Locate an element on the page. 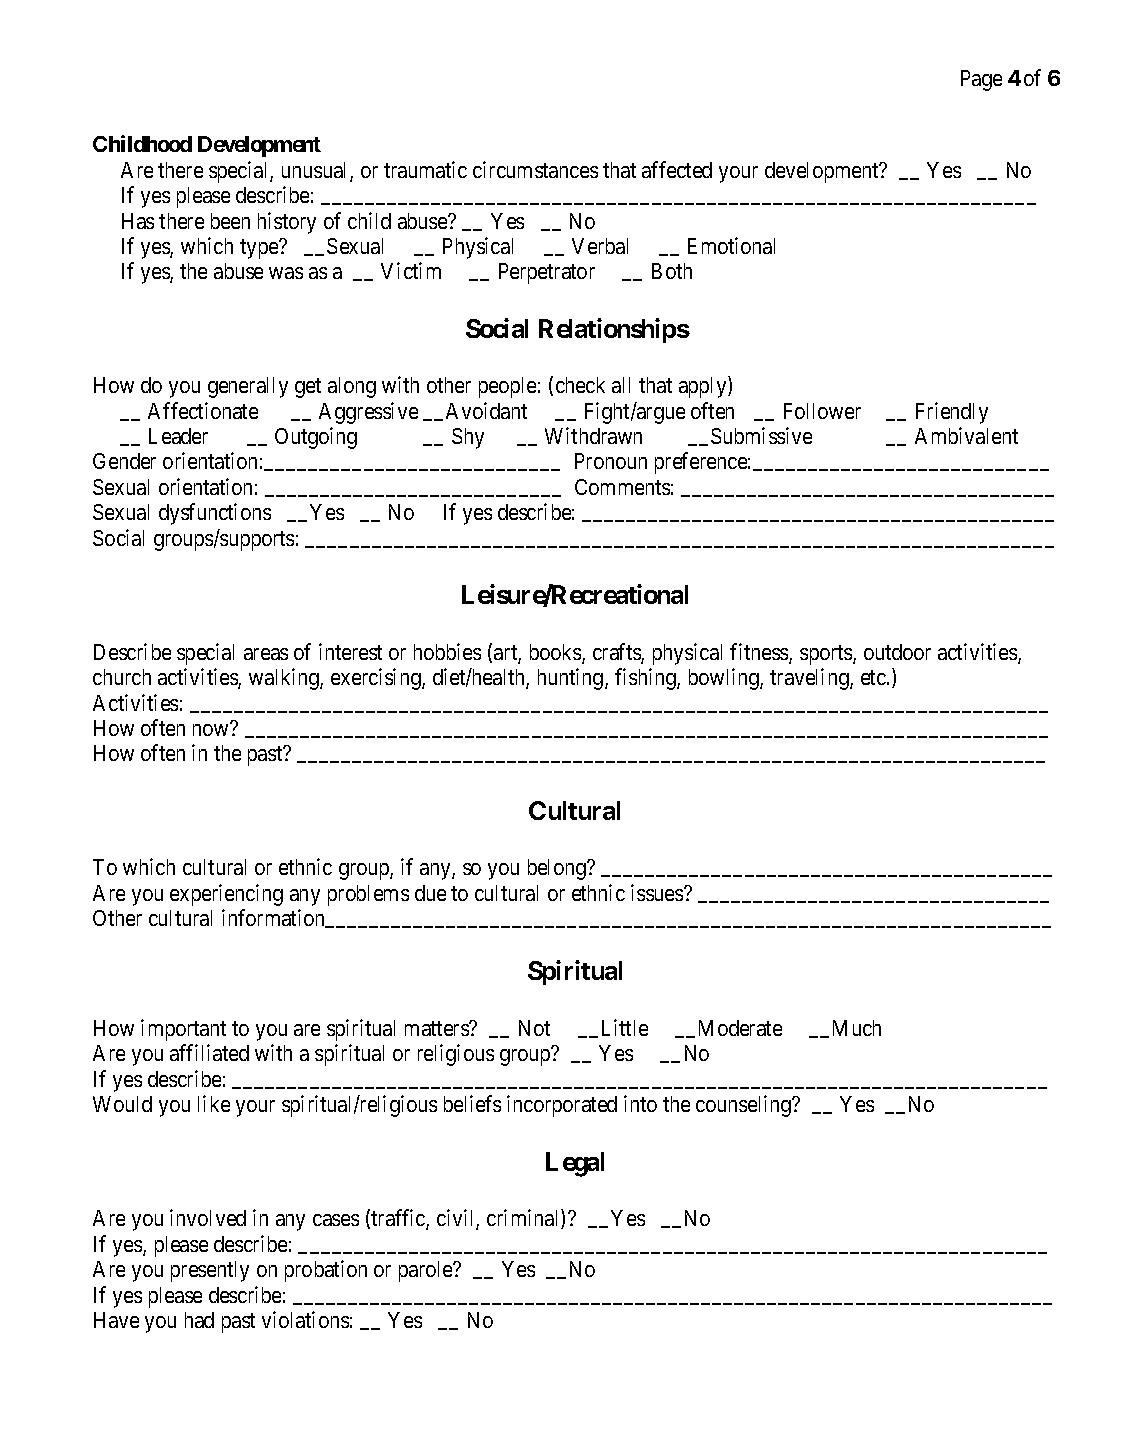  outdoor is located at coordinates (897, 652).
